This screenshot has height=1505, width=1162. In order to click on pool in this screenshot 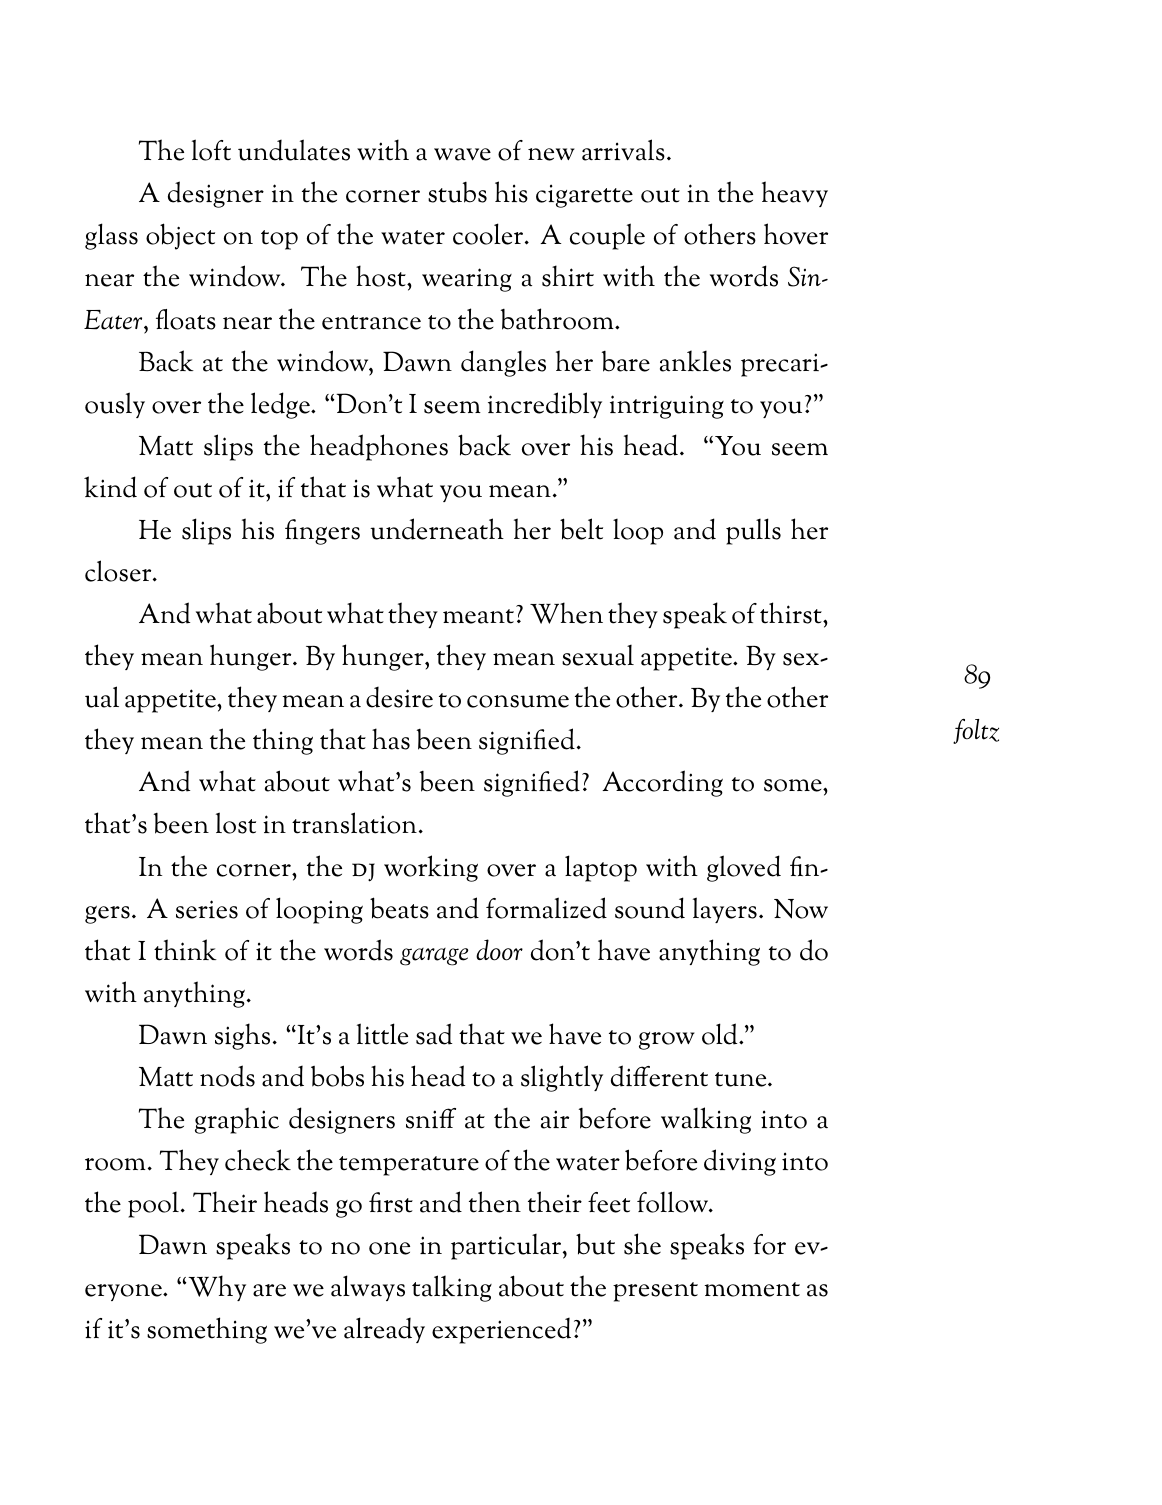, I will do `click(153, 1204)`.
